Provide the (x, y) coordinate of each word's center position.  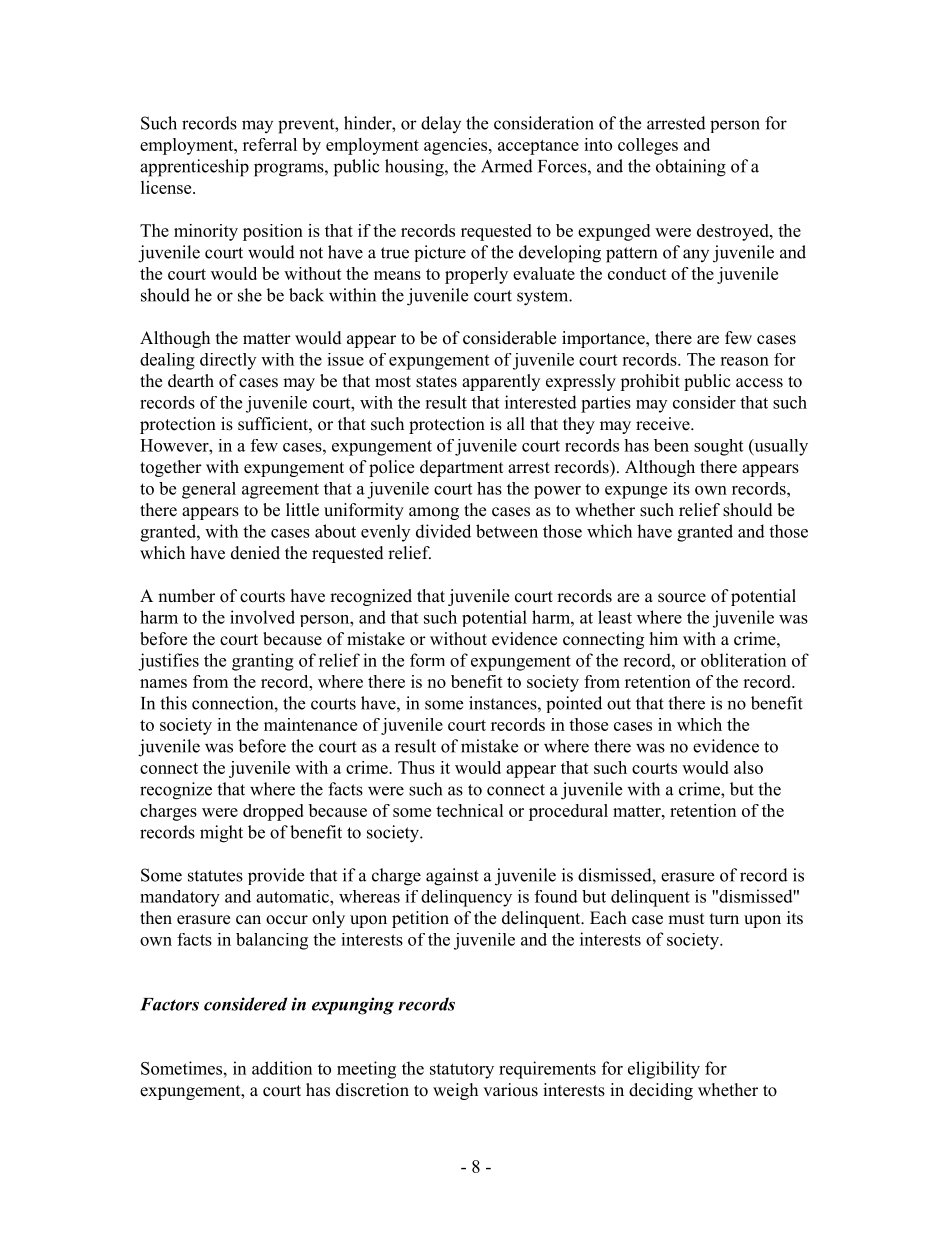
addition (282, 1068)
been (671, 445)
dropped (273, 812)
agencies (457, 146)
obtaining (691, 168)
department (461, 468)
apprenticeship (194, 168)
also (748, 767)
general (209, 490)
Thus (416, 767)
